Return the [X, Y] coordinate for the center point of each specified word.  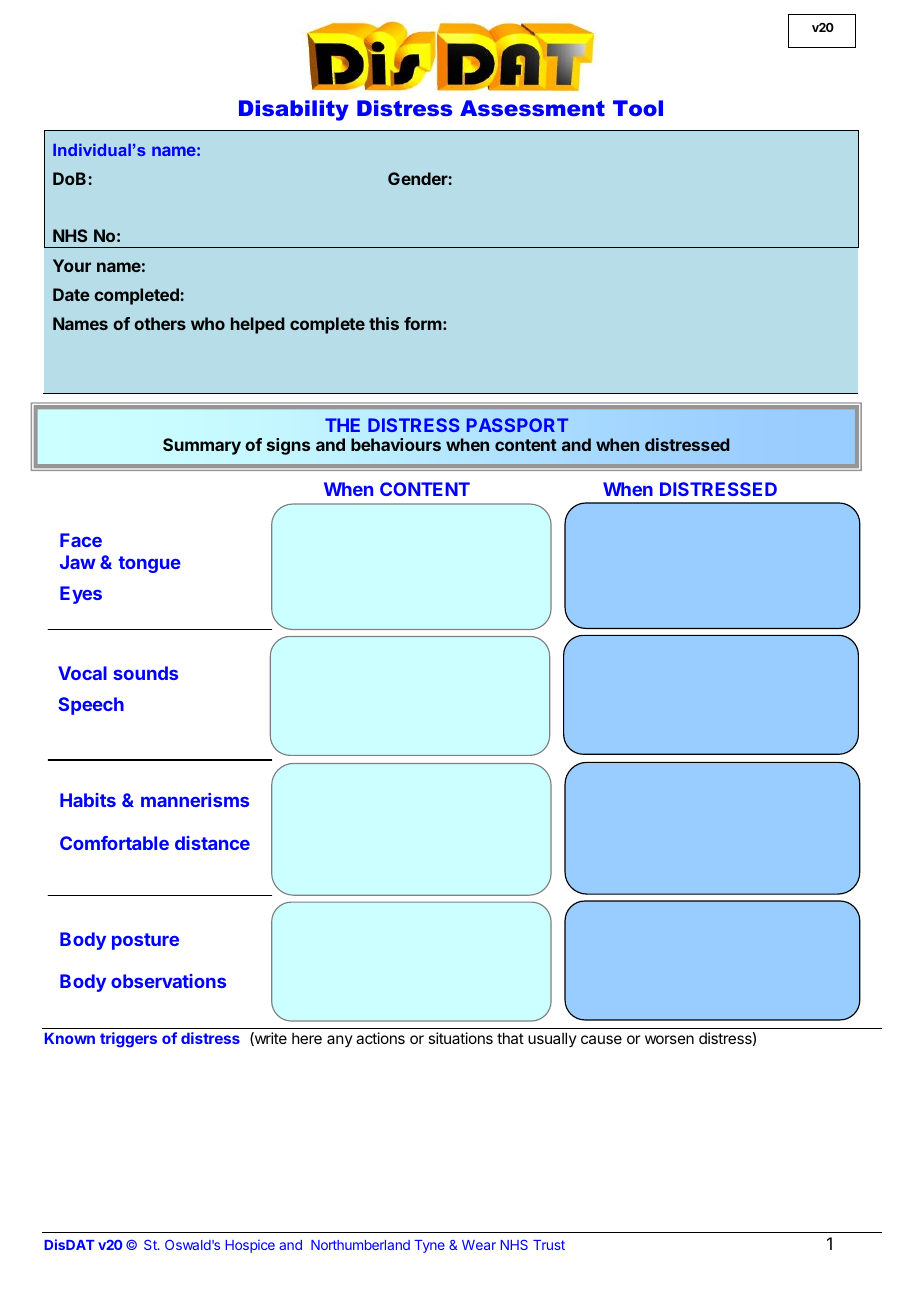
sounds [145, 673]
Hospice [250, 1246]
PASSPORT [517, 425]
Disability [294, 110]
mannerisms [195, 800]
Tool [638, 108]
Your [72, 265]
